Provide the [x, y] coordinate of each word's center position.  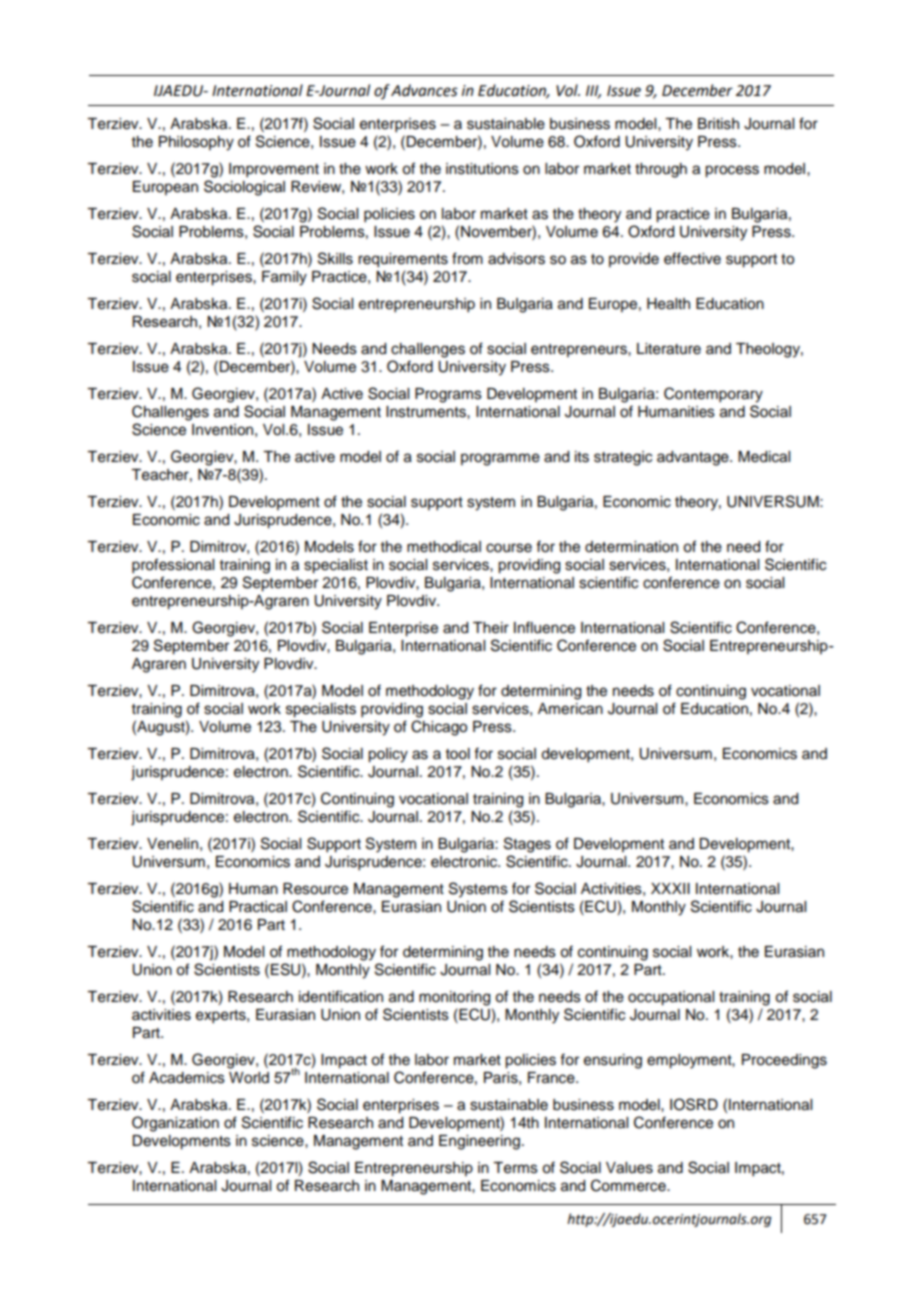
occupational [671, 998]
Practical [258, 907]
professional [173, 566]
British [718, 124]
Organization [175, 1124]
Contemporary [713, 395]
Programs [448, 395]
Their [491, 628]
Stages [527, 845]
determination [631, 547]
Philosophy [196, 143]
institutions [482, 169]
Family [284, 278]
